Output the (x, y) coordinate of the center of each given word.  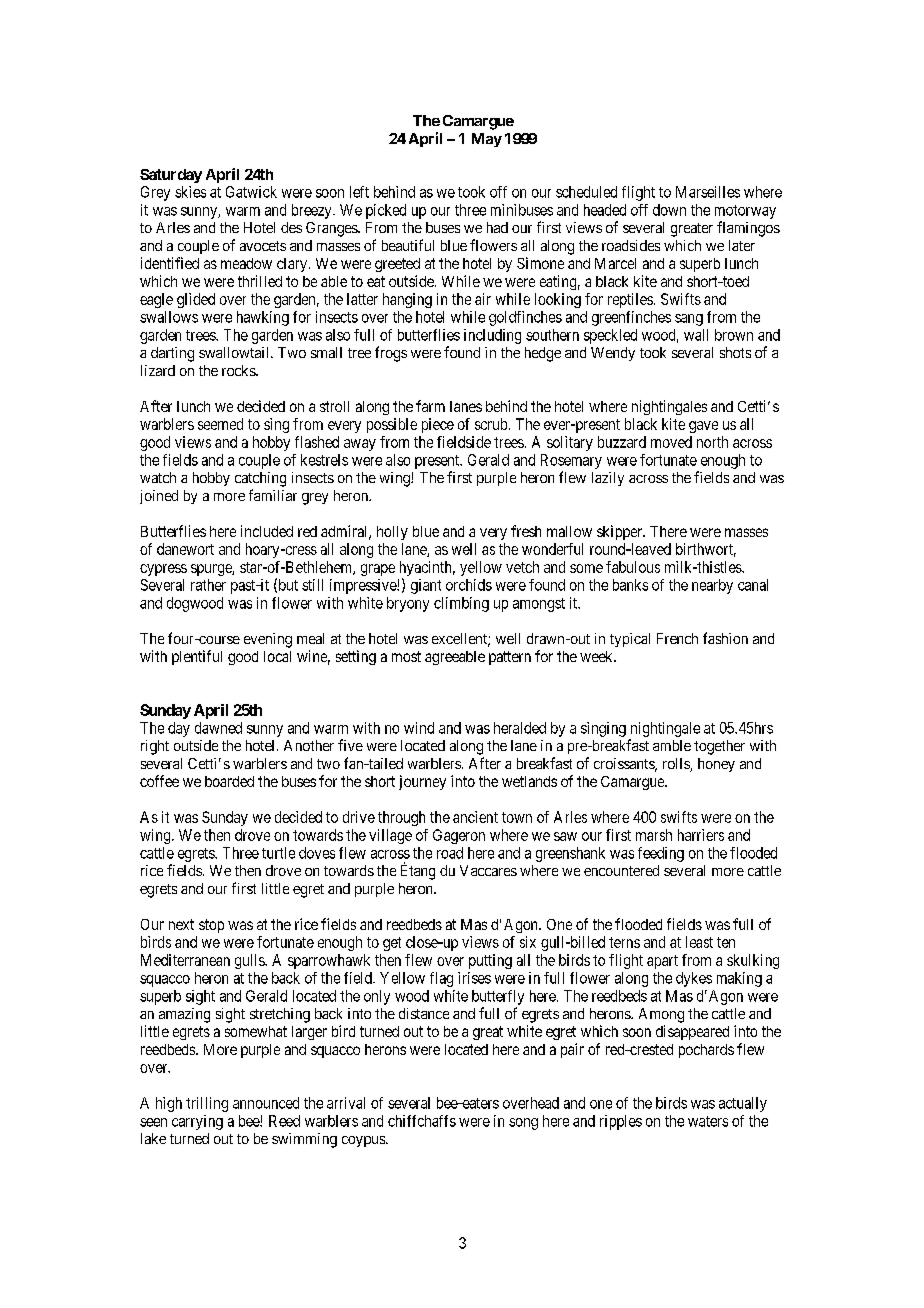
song (523, 1124)
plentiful (197, 657)
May (487, 140)
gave (703, 427)
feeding (661, 854)
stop (211, 926)
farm (430, 406)
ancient (475, 817)
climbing (461, 604)
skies (190, 192)
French (677, 638)
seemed (220, 424)
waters (708, 1121)
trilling (207, 1104)
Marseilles (708, 192)
